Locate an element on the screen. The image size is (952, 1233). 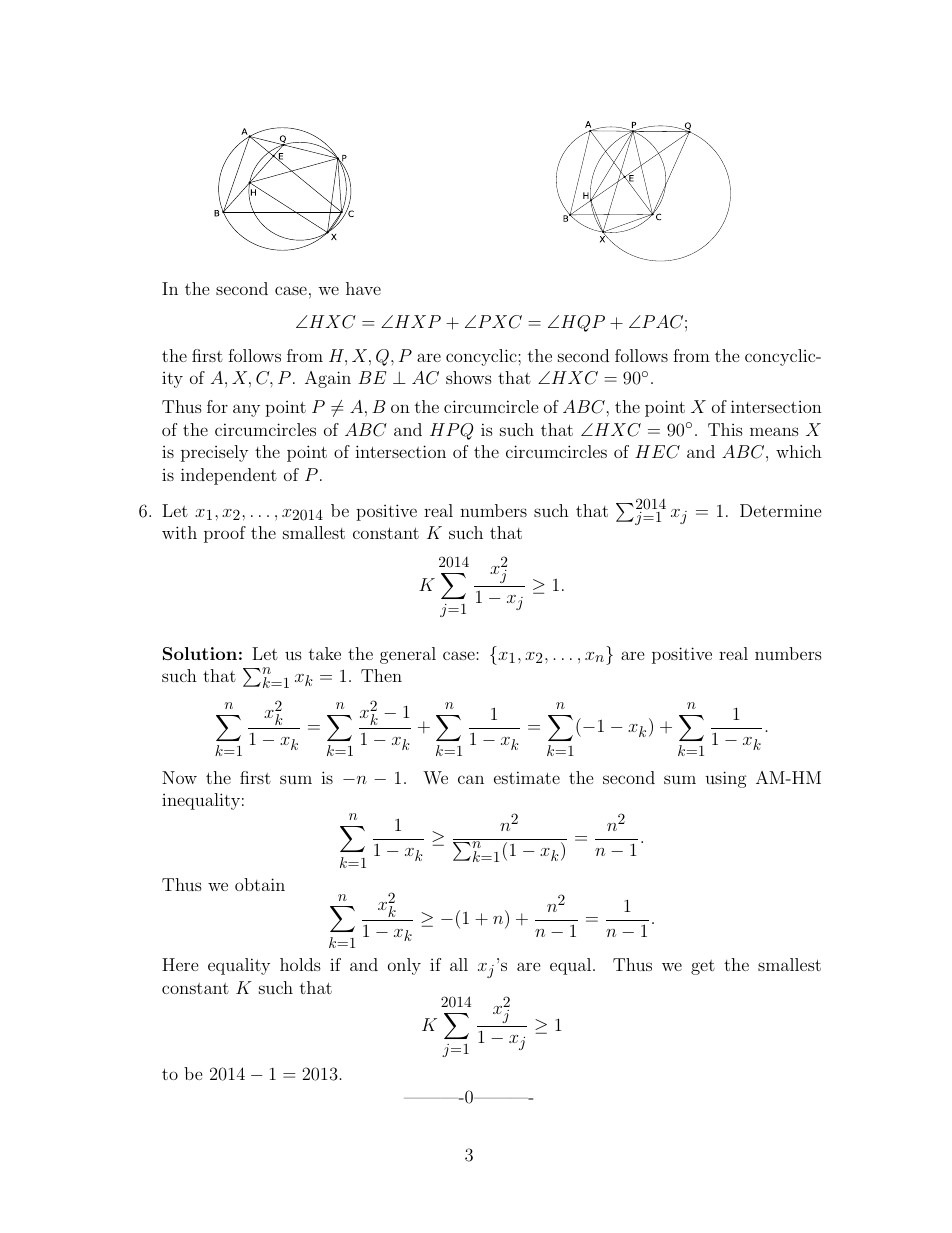
Determine is located at coordinates (781, 510).
